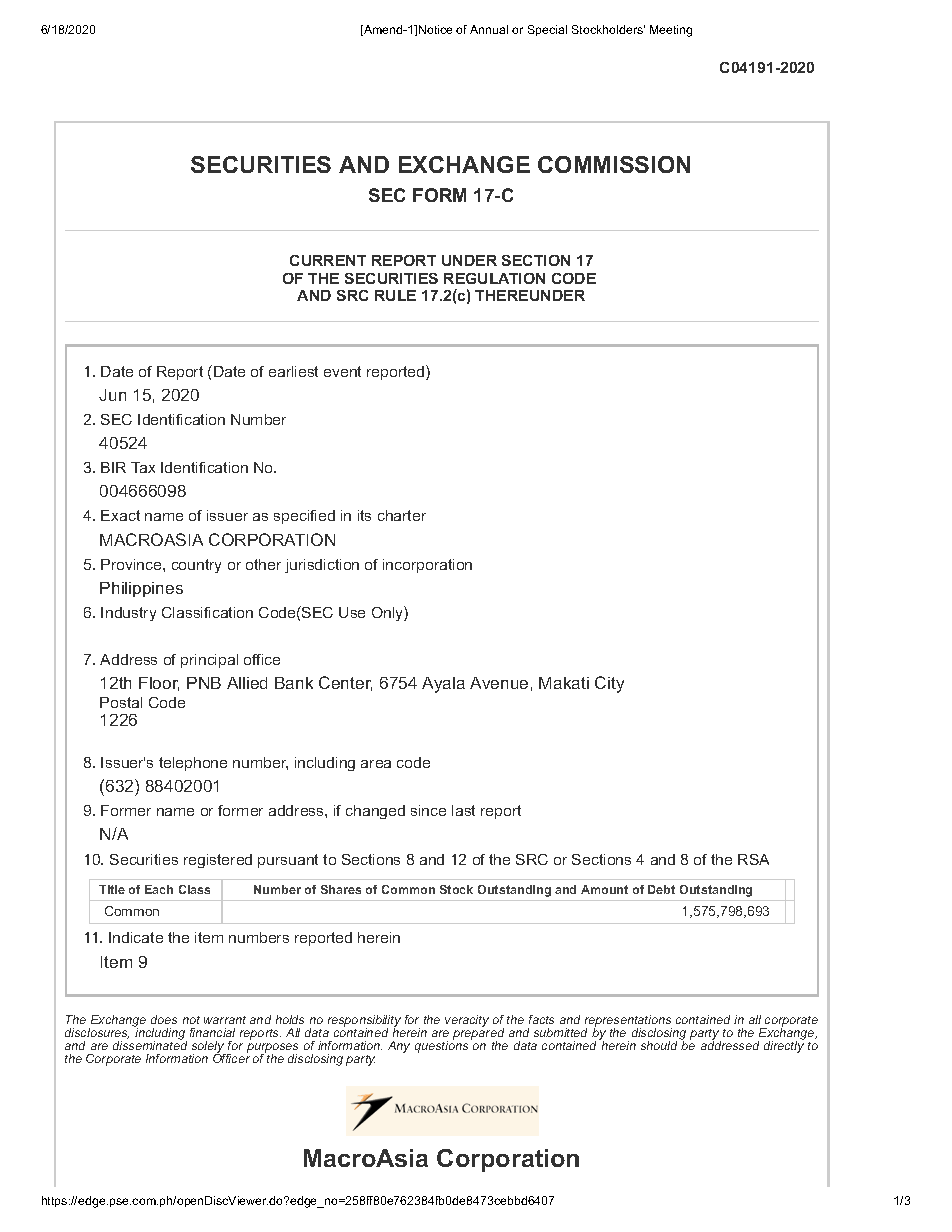 Image resolution: width=952 pixels, height=1232 pixels. Describe the element at coordinates (159, 684) in the screenshot. I see `Floor` at that location.
